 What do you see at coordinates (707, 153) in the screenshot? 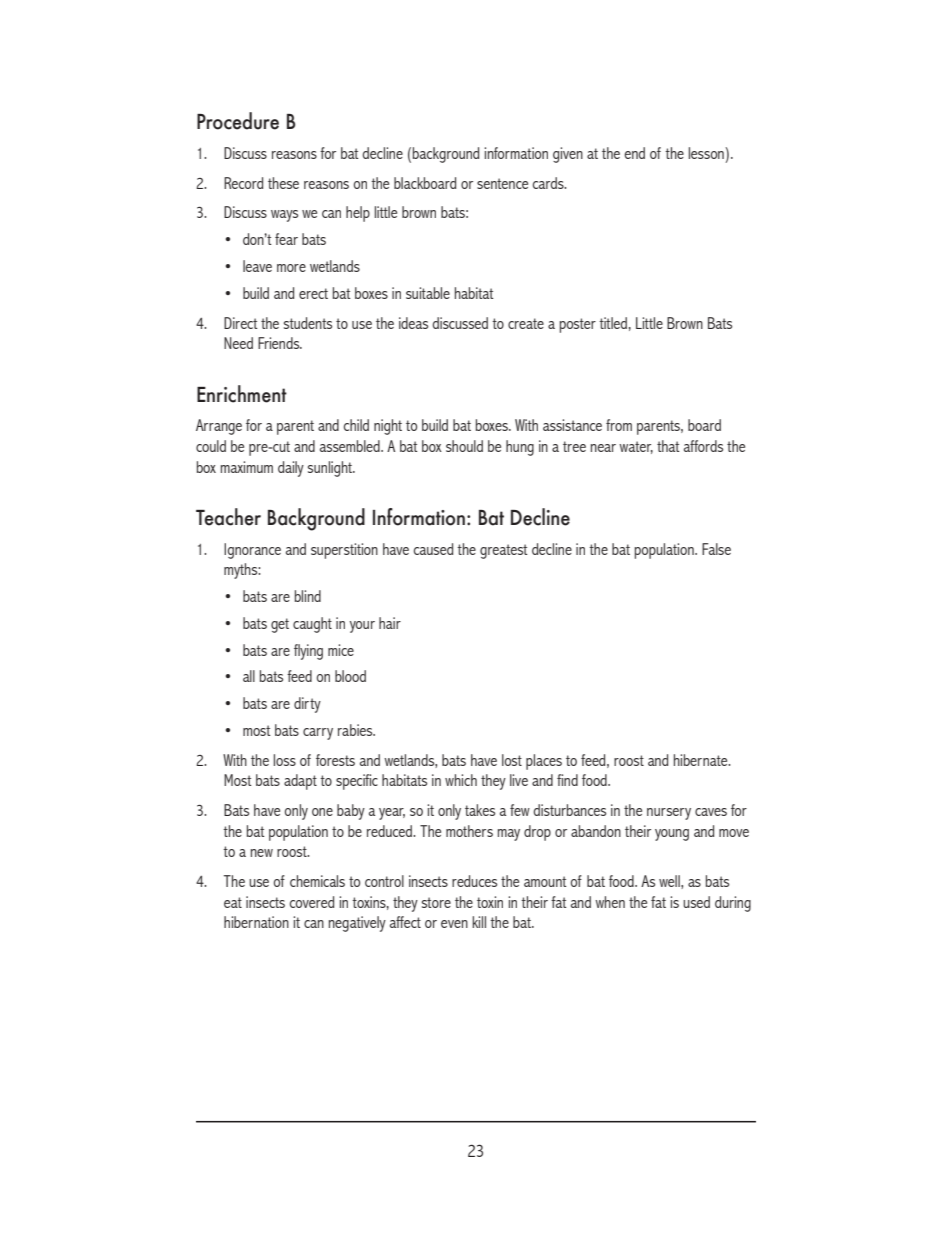
I see `lesson` at bounding box center [707, 153].
